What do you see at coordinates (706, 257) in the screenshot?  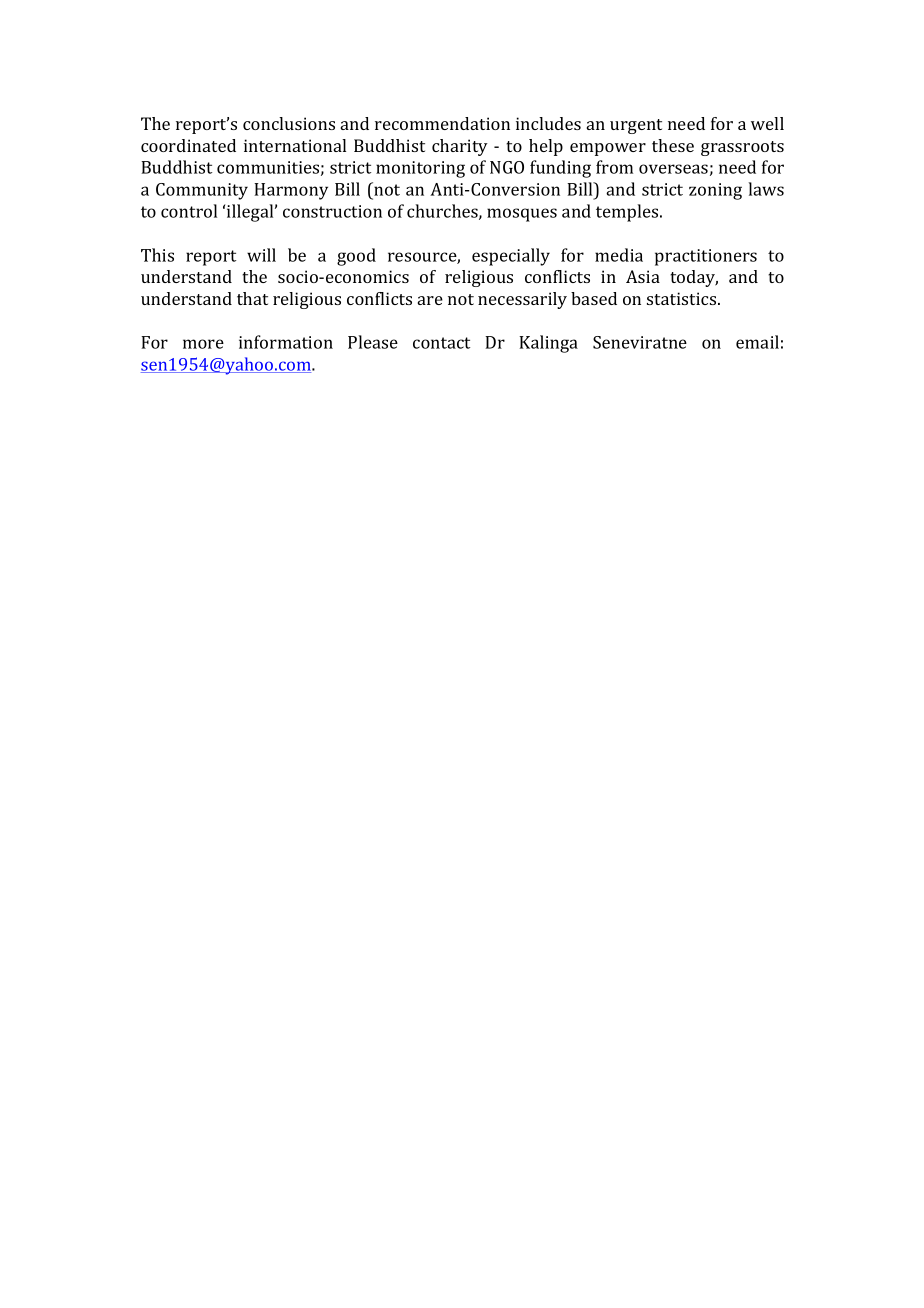 I see `practitioners` at bounding box center [706, 257].
